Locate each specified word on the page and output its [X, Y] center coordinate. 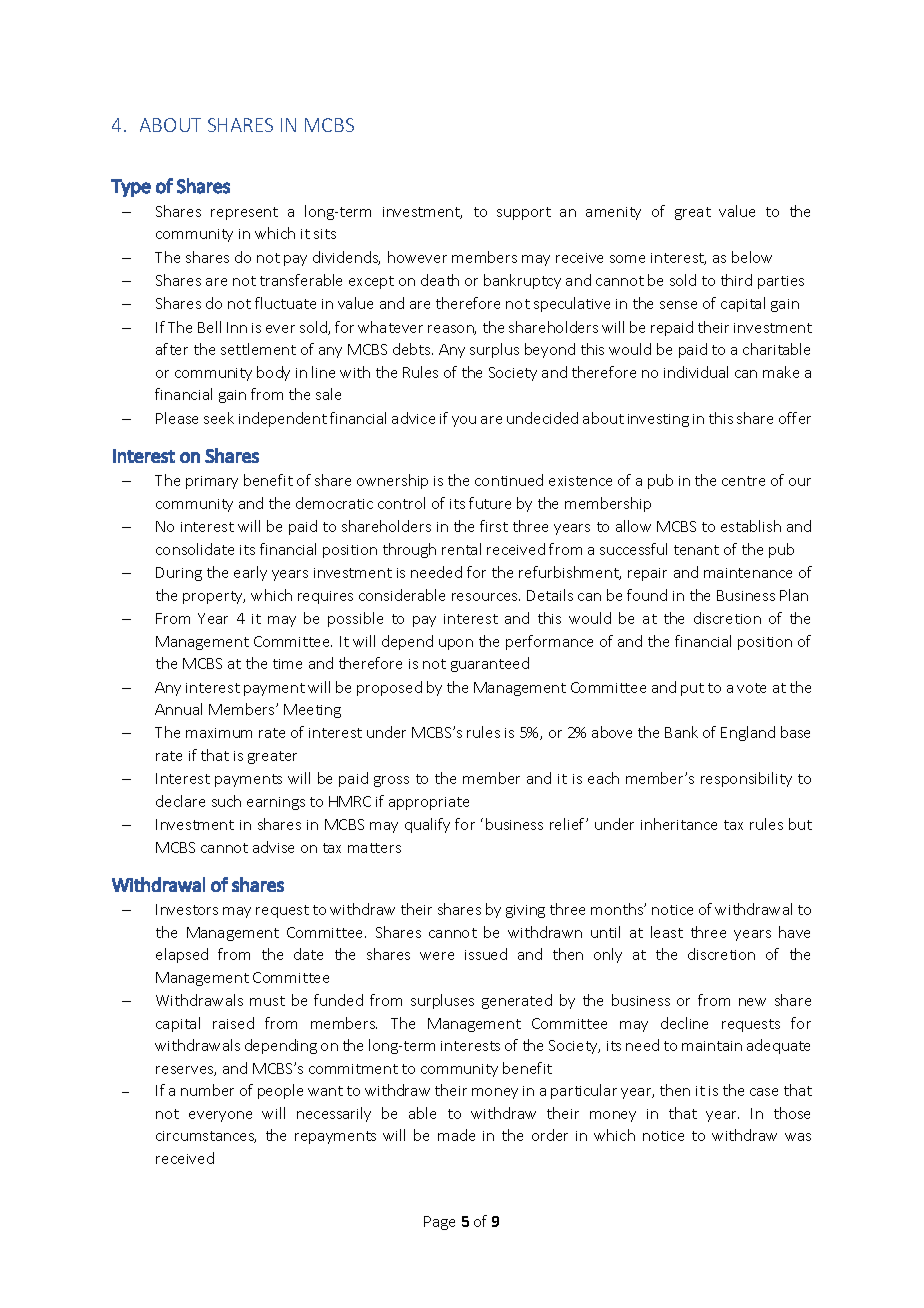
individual [696, 372]
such [226, 801]
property [214, 597]
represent [244, 213]
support [524, 213]
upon [456, 644]
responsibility [746, 779]
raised [233, 1023]
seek [219, 418]
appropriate [429, 803]
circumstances [206, 1137]
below [752, 257]
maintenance [748, 573]
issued [486, 954]
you [464, 421]
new [752, 1002]
